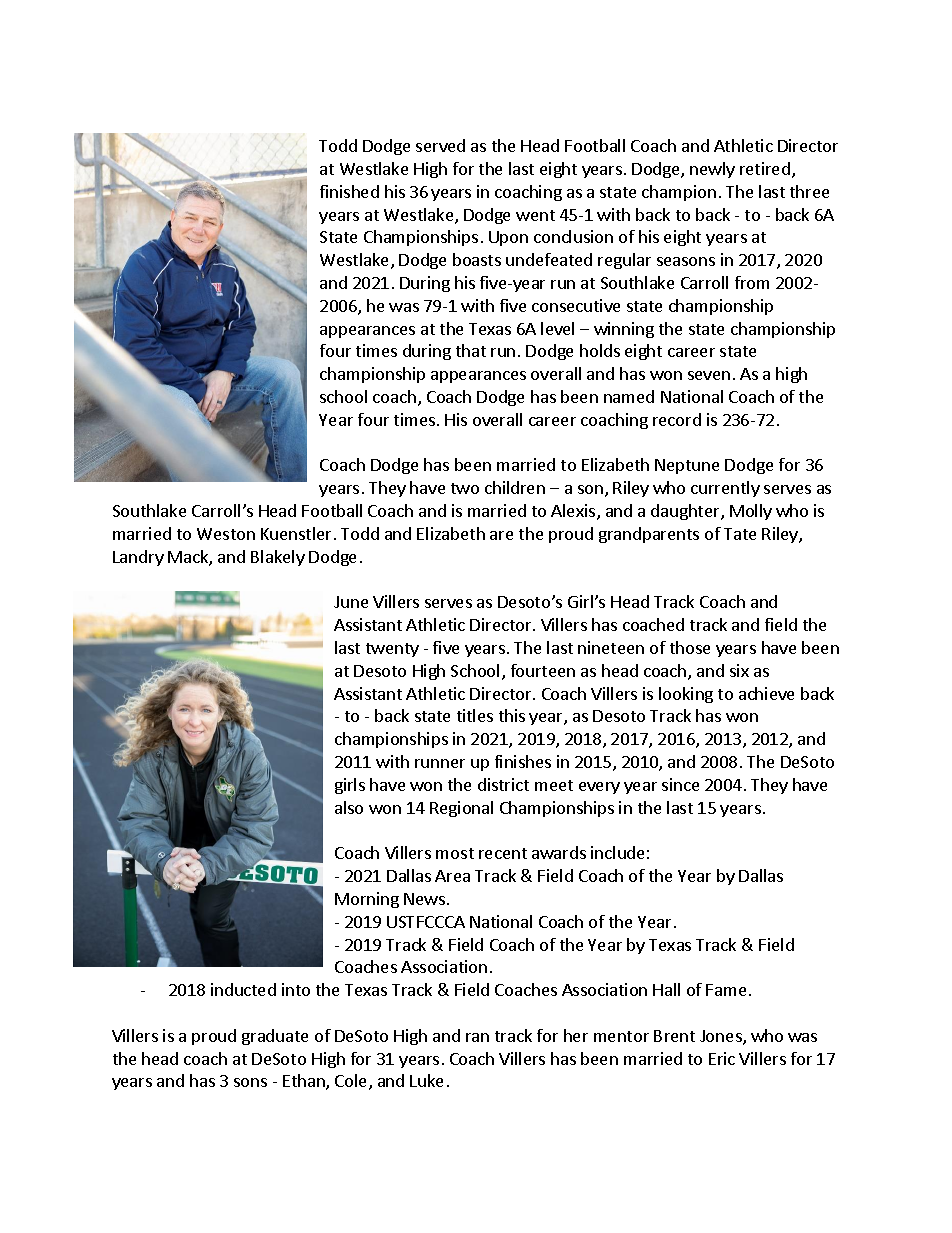 This document has width=952, height=1233. What do you see at coordinates (349, 807) in the document?
I see `also` at bounding box center [349, 807].
